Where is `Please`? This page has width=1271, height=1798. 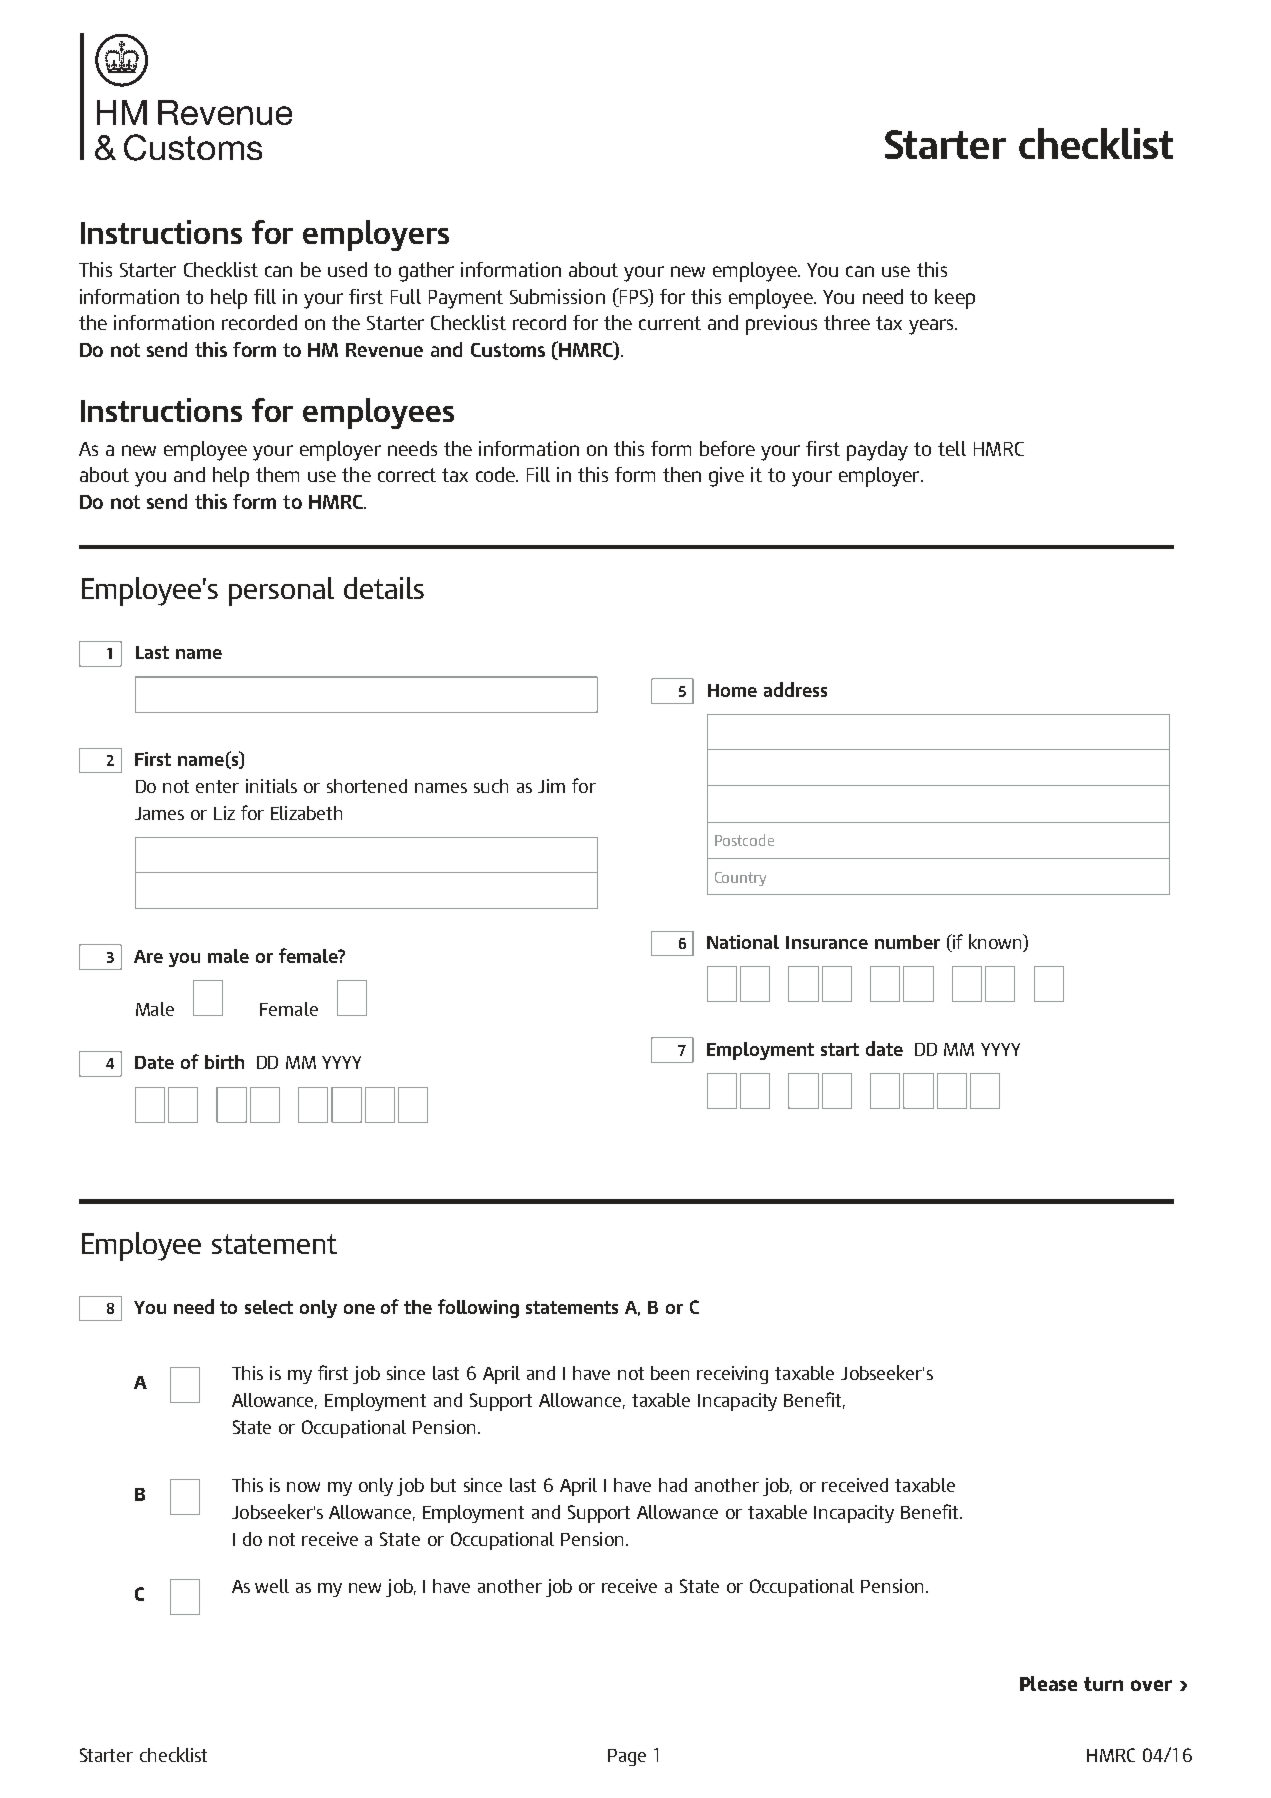
Please is located at coordinates (1048, 1683).
